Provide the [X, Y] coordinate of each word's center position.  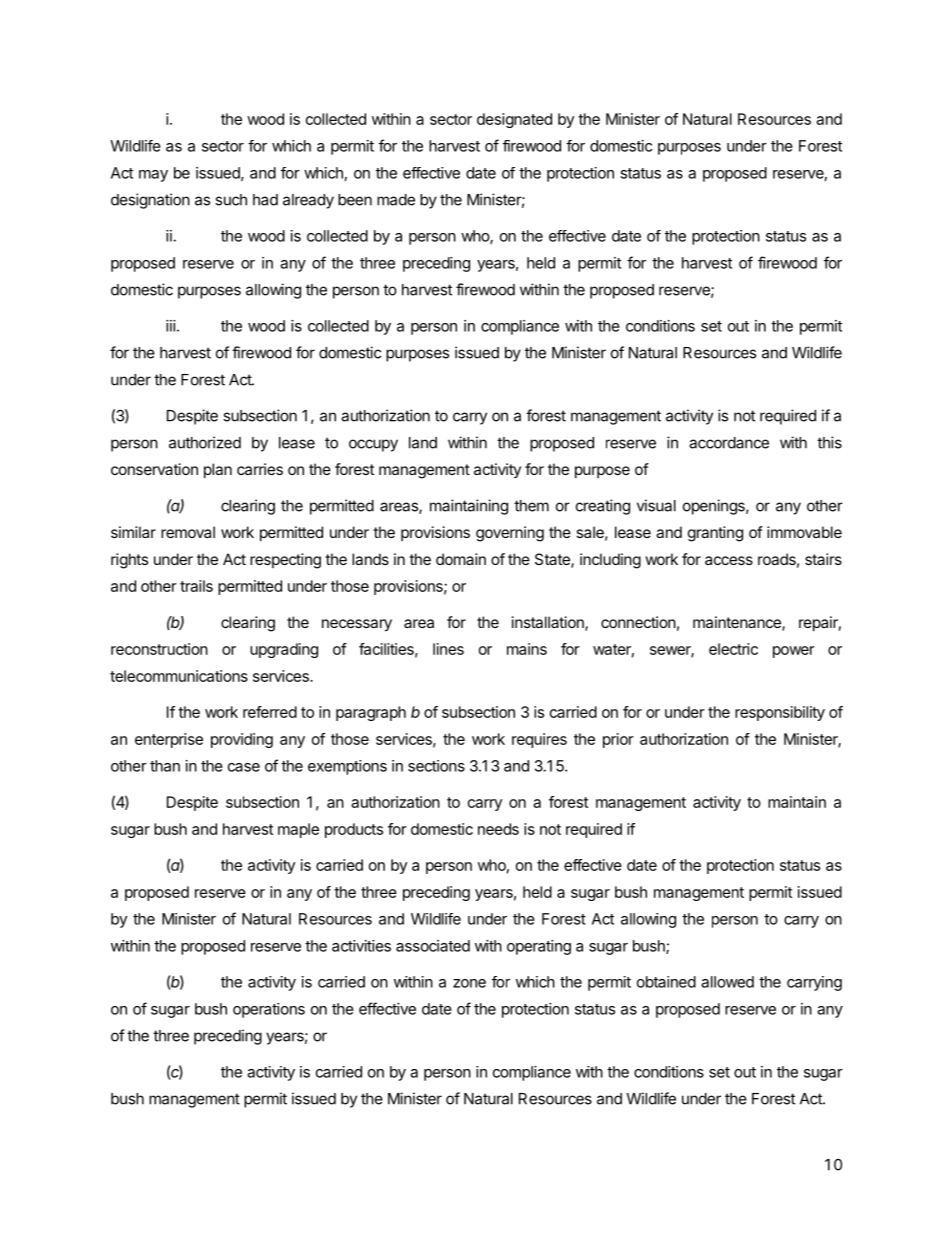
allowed [727, 982]
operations [269, 1010]
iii [171, 326]
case [244, 767]
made [396, 200]
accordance [729, 443]
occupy [373, 445]
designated [514, 120]
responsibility [780, 713]
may [153, 176]
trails [196, 586]
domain [461, 559]
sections [436, 766]
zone [469, 983]
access [729, 560]
